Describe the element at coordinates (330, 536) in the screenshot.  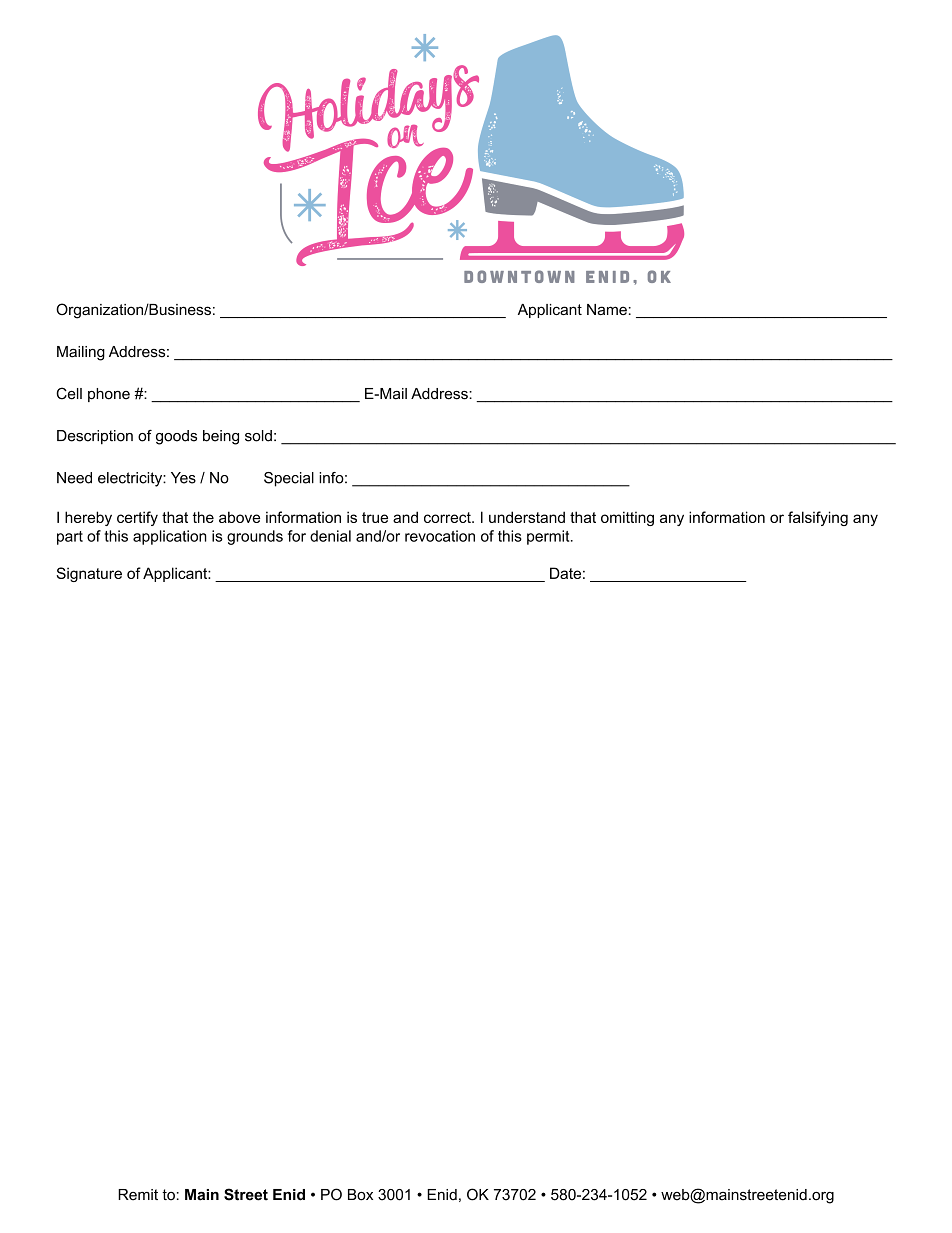
I see `denial` at that location.
